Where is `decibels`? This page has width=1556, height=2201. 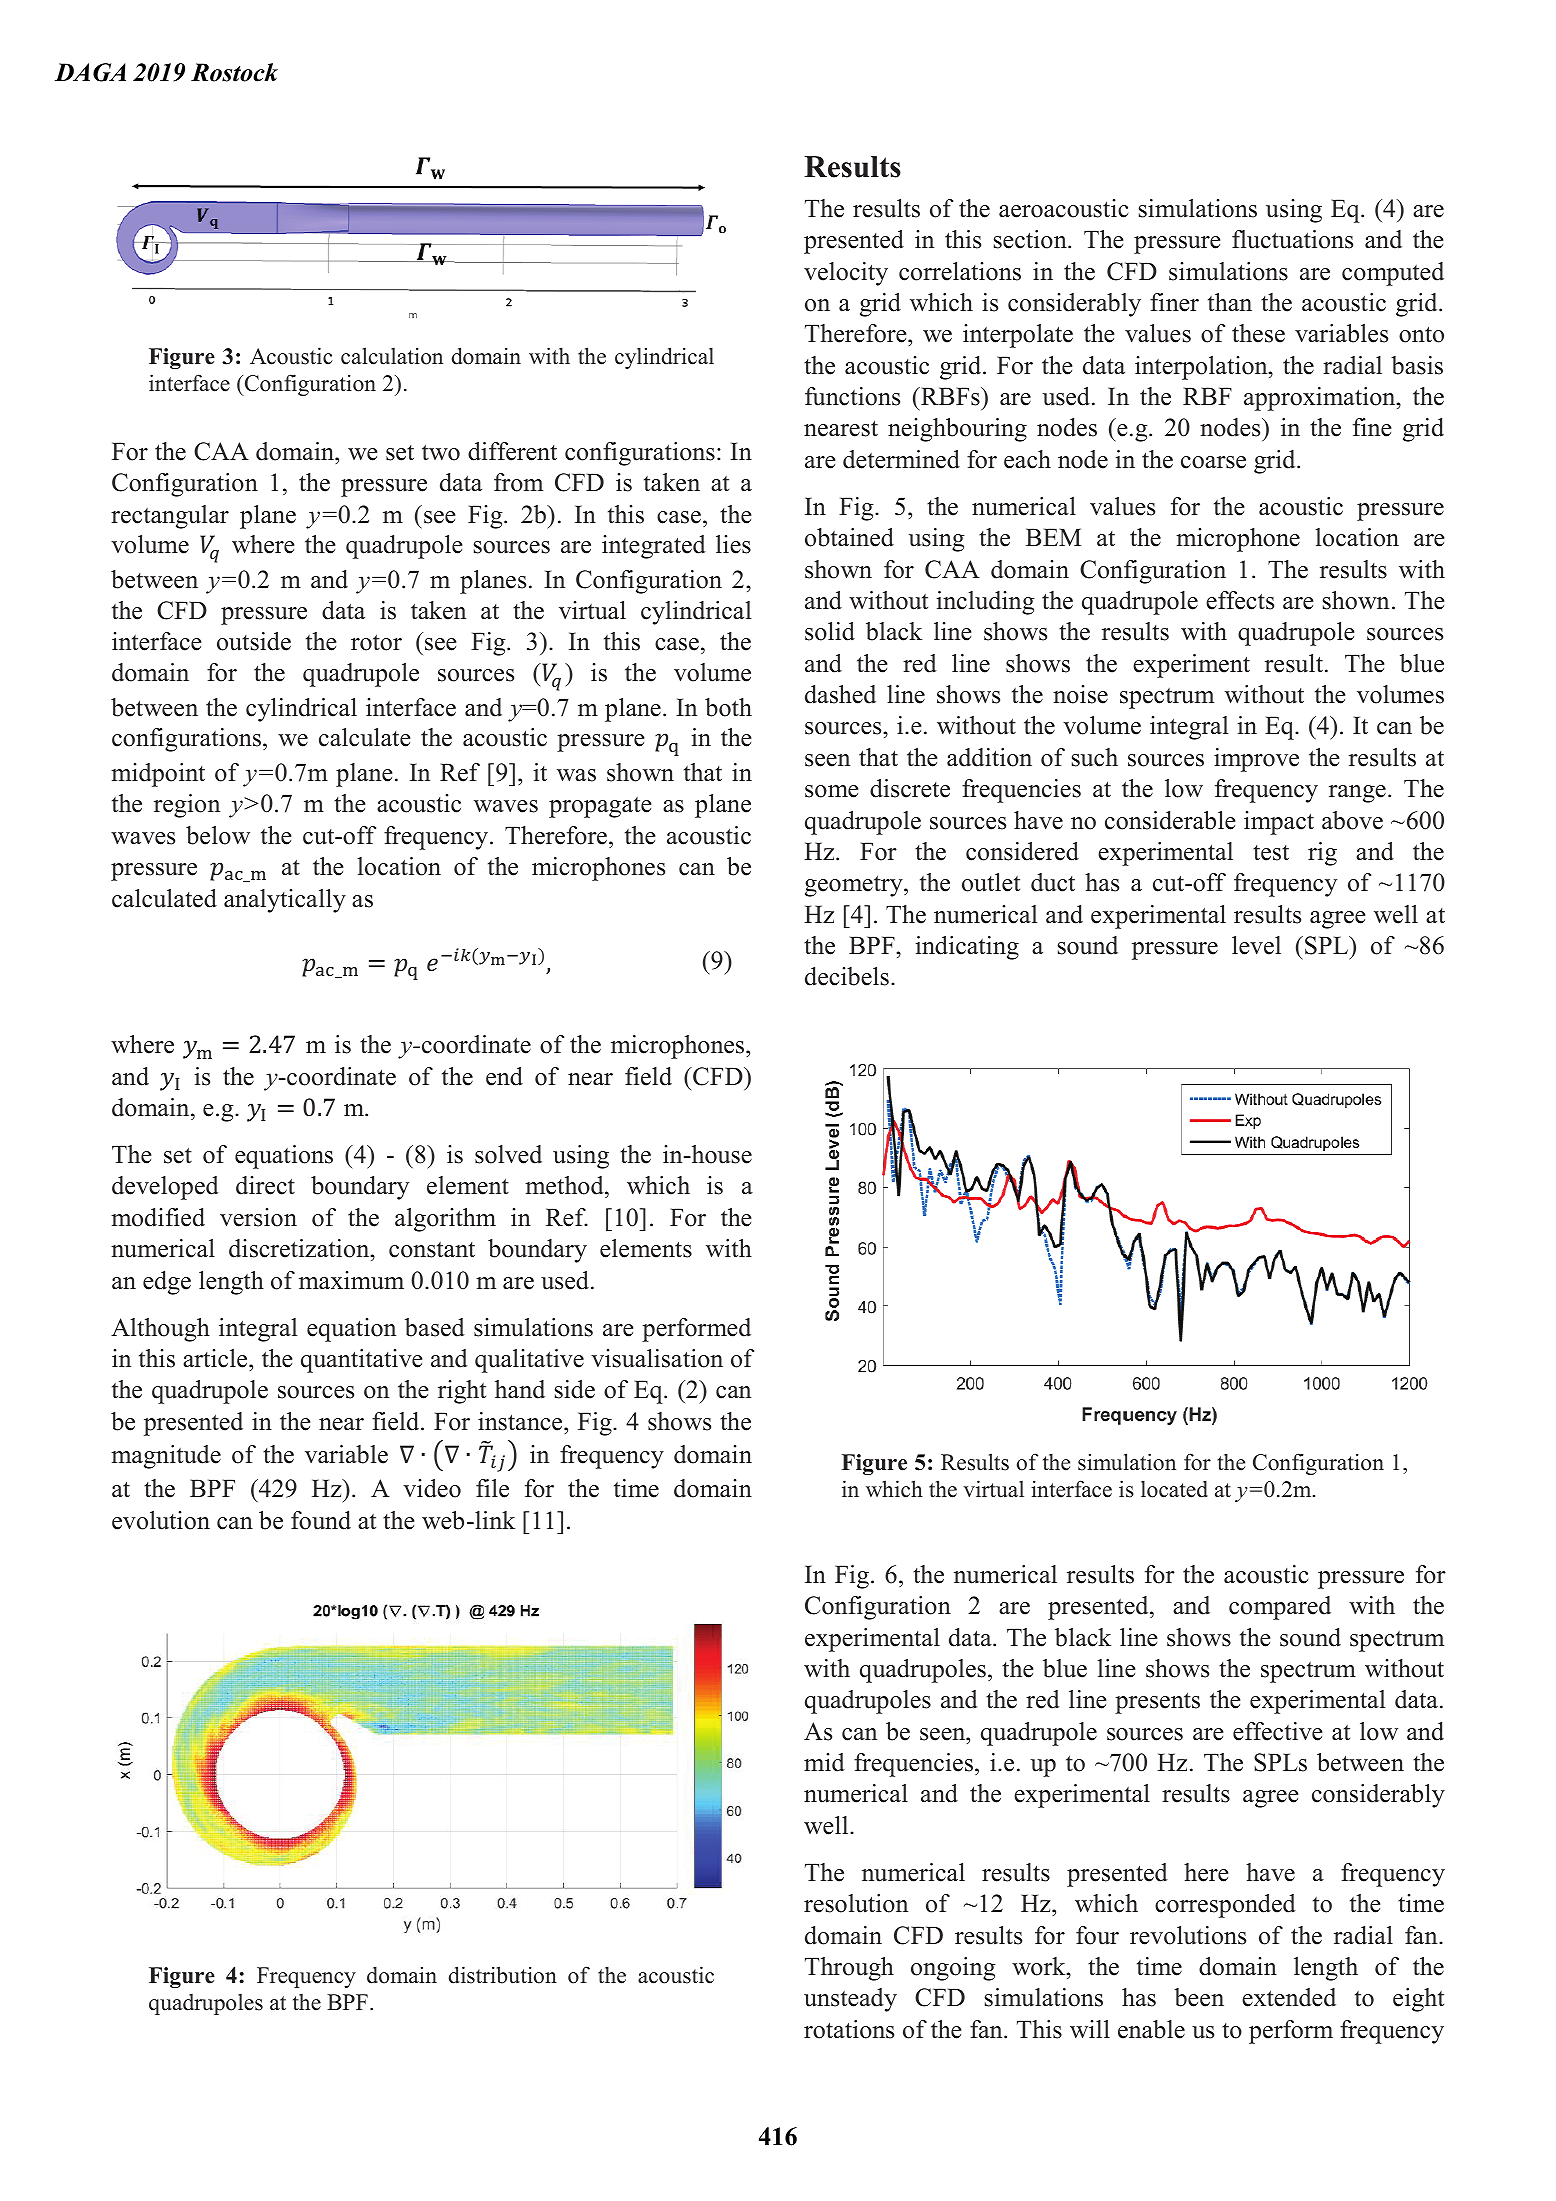 decibels is located at coordinates (847, 976).
